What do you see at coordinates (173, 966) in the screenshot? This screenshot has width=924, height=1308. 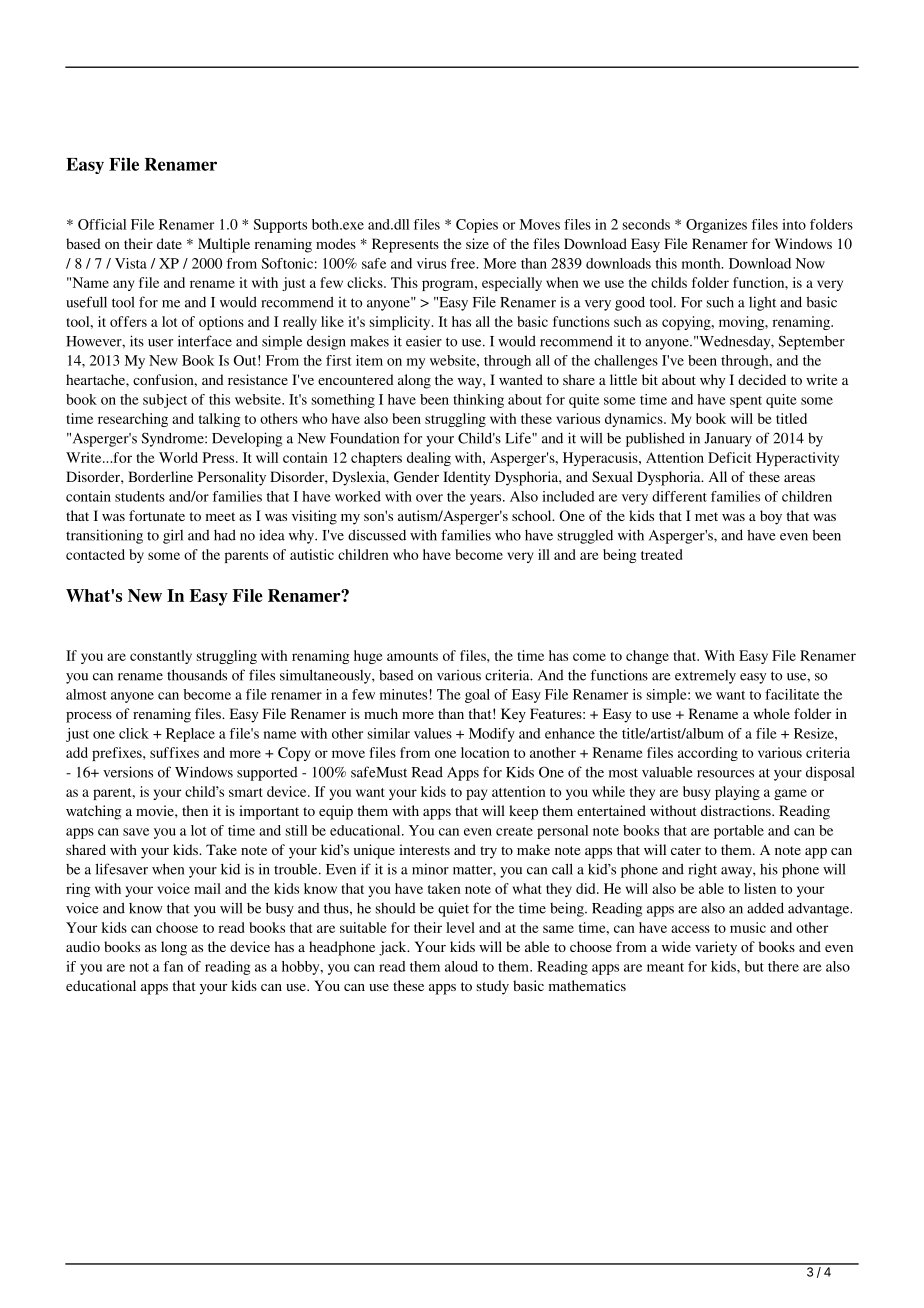 I see `fan` at bounding box center [173, 966].
